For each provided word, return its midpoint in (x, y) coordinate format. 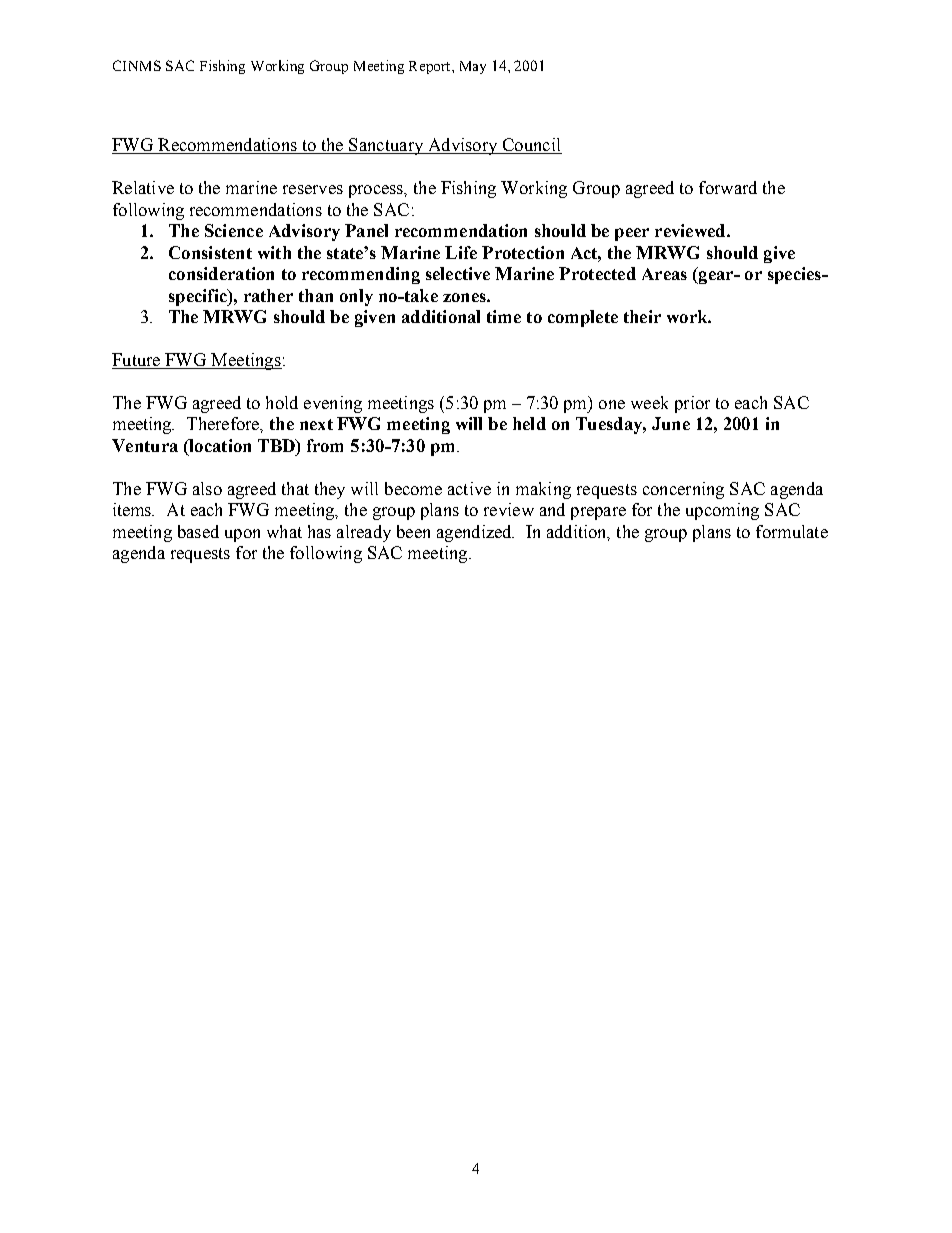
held (529, 423)
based (198, 531)
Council (531, 146)
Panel (366, 230)
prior (692, 404)
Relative (143, 187)
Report (431, 67)
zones (465, 297)
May (473, 67)
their (642, 316)
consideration (221, 273)
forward (728, 187)
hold (282, 402)
